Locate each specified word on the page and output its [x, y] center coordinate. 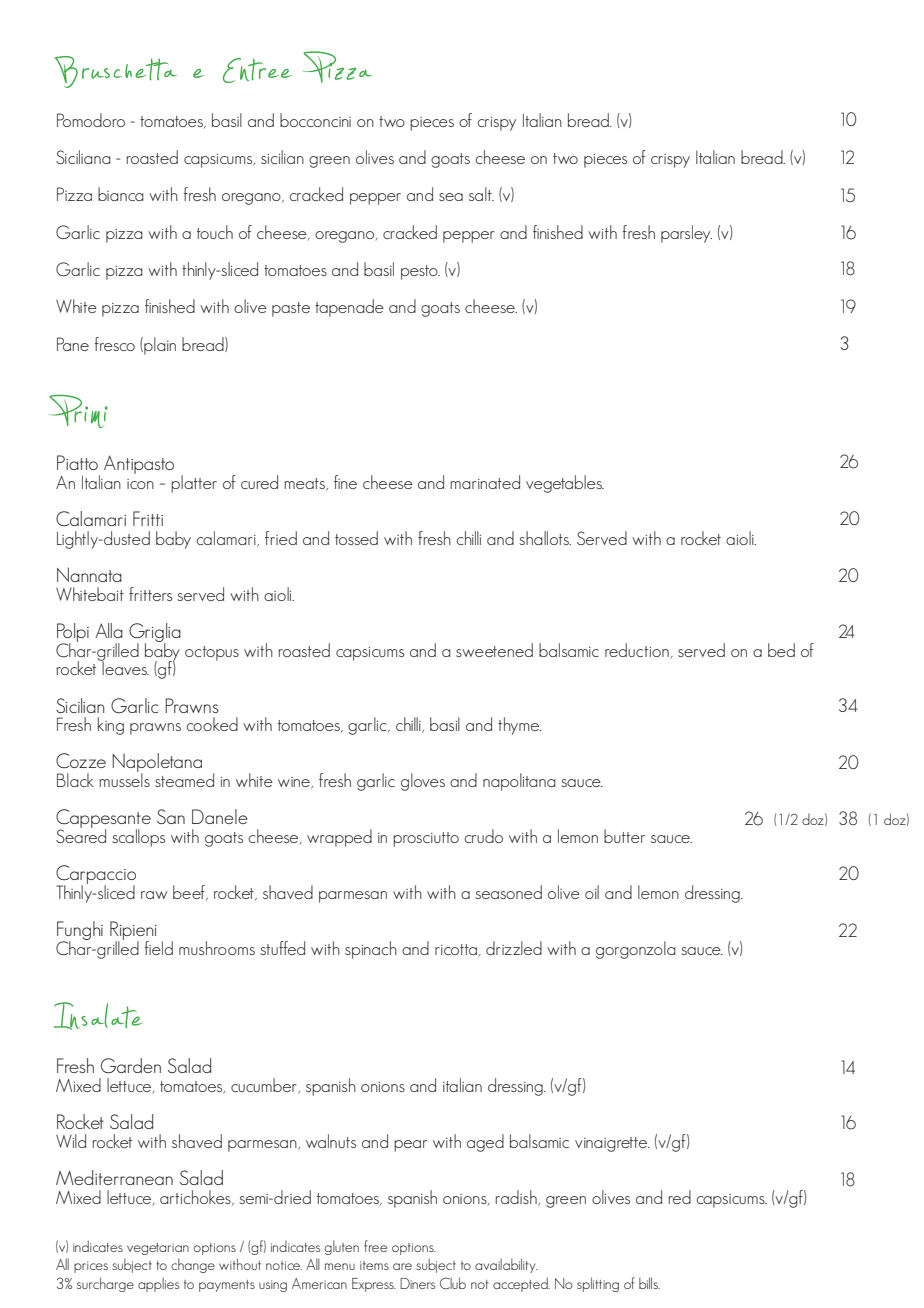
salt [481, 194]
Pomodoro [91, 120]
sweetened [494, 650]
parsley [686, 234]
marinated [485, 482]
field [159, 948]
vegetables [565, 484]
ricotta [457, 950]
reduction [638, 651]
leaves [125, 667]
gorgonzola [636, 950]
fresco [115, 344]
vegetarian [158, 1249]
